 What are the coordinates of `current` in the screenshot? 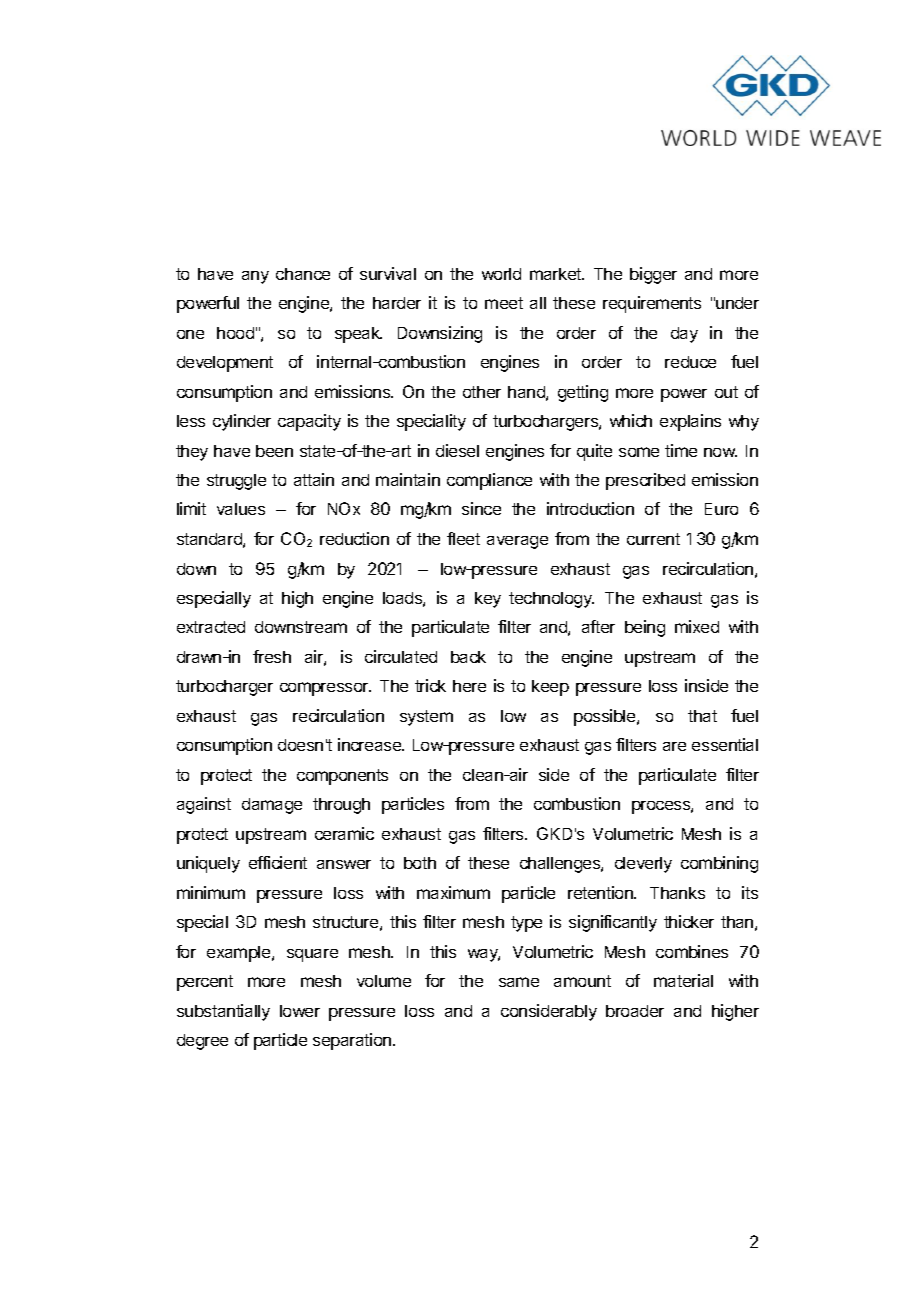 It's located at (653, 539).
